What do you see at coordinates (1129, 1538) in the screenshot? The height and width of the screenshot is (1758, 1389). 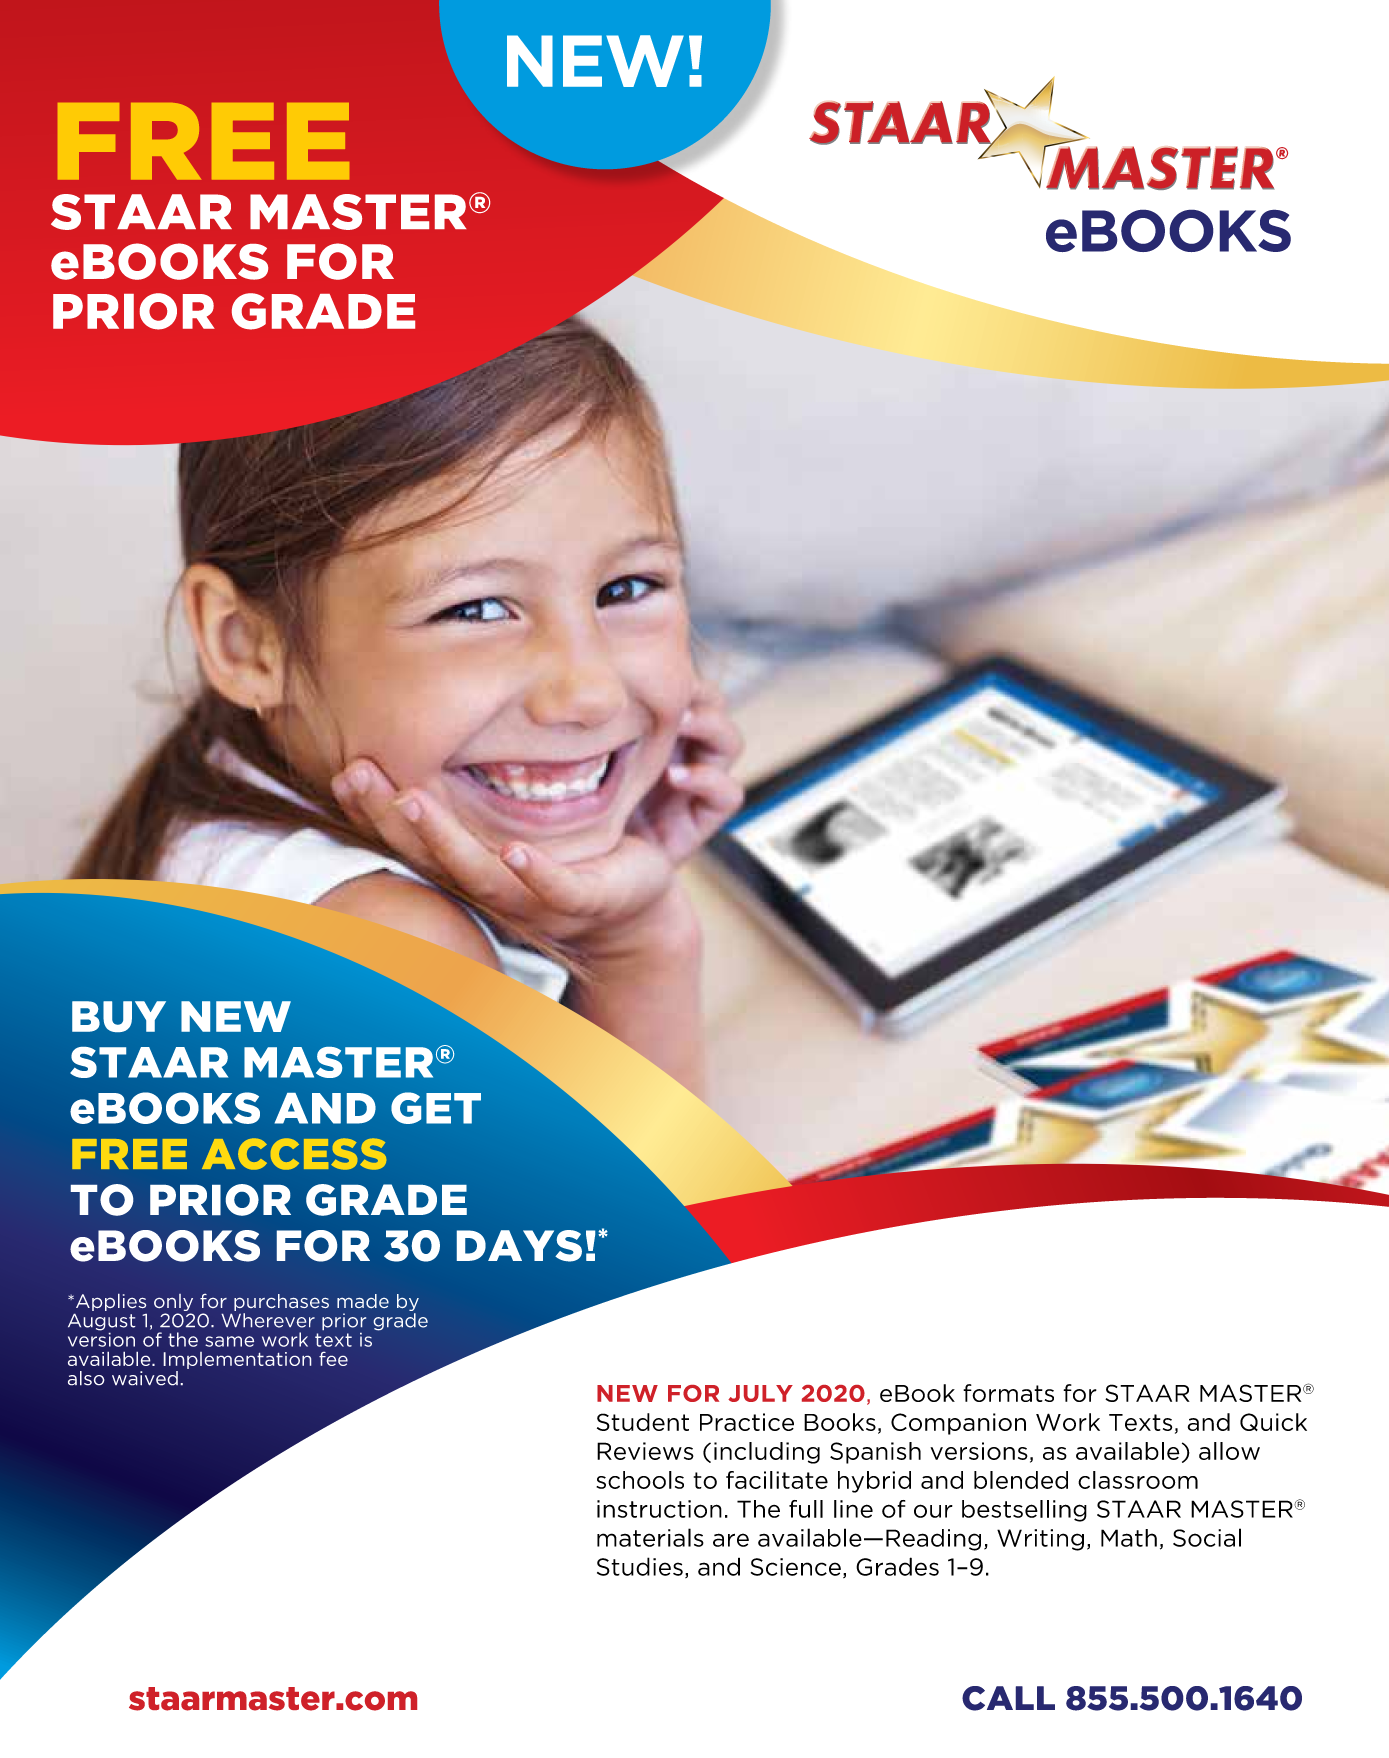 I see `Math` at bounding box center [1129, 1538].
